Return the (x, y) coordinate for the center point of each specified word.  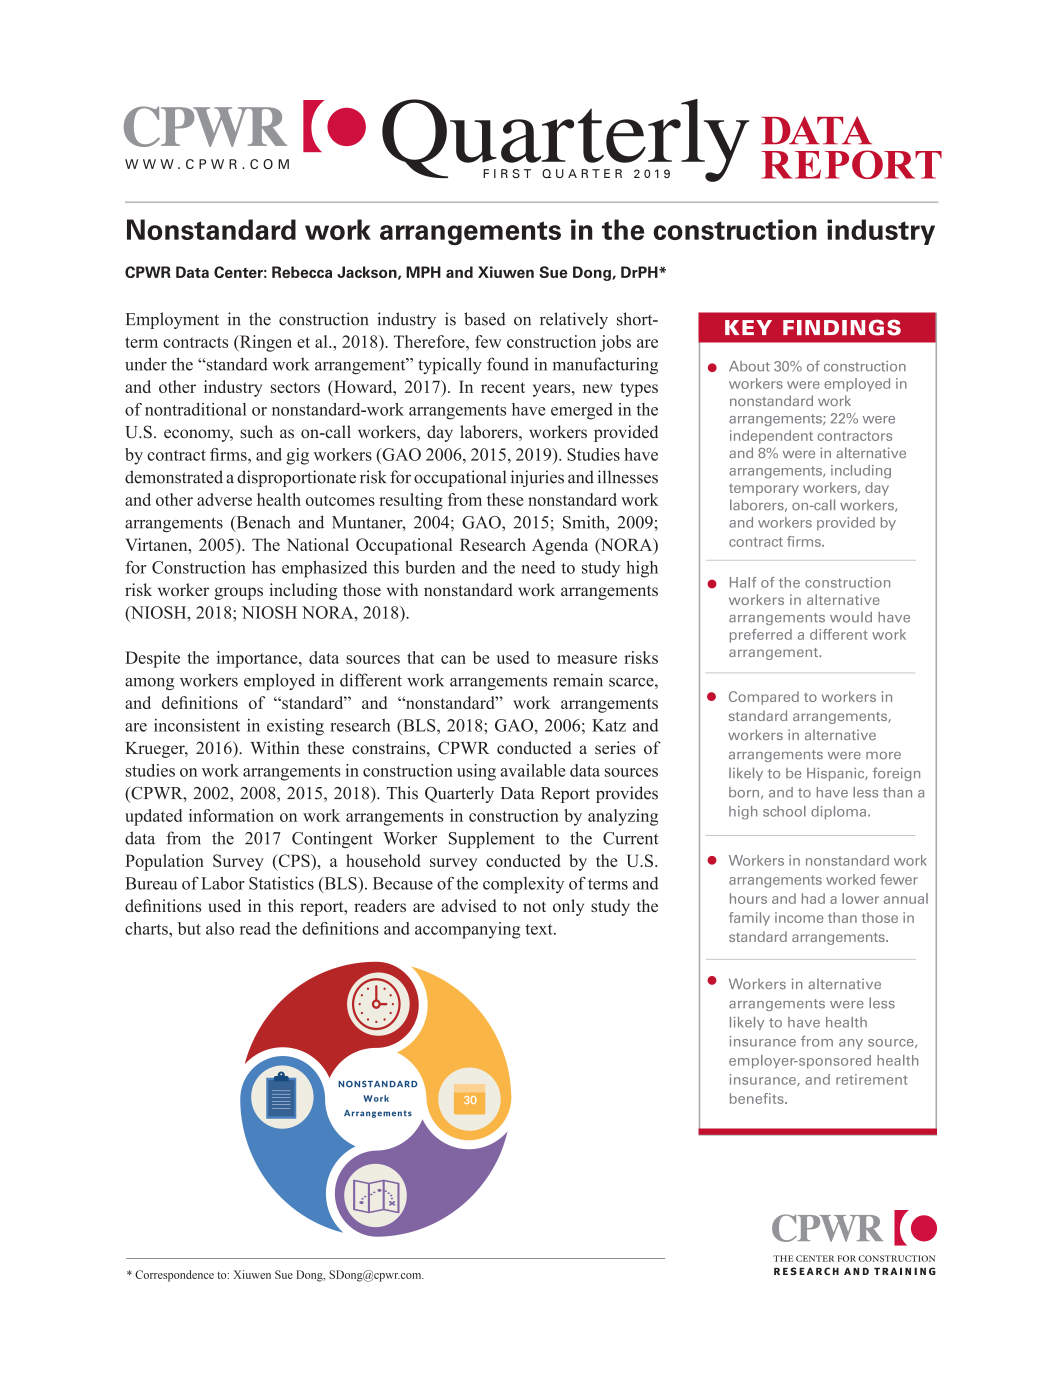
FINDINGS (842, 327)
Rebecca (302, 272)
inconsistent (197, 725)
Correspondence (174, 1276)
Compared (764, 698)
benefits (758, 1098)
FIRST (507, 173)
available (533, 770)
